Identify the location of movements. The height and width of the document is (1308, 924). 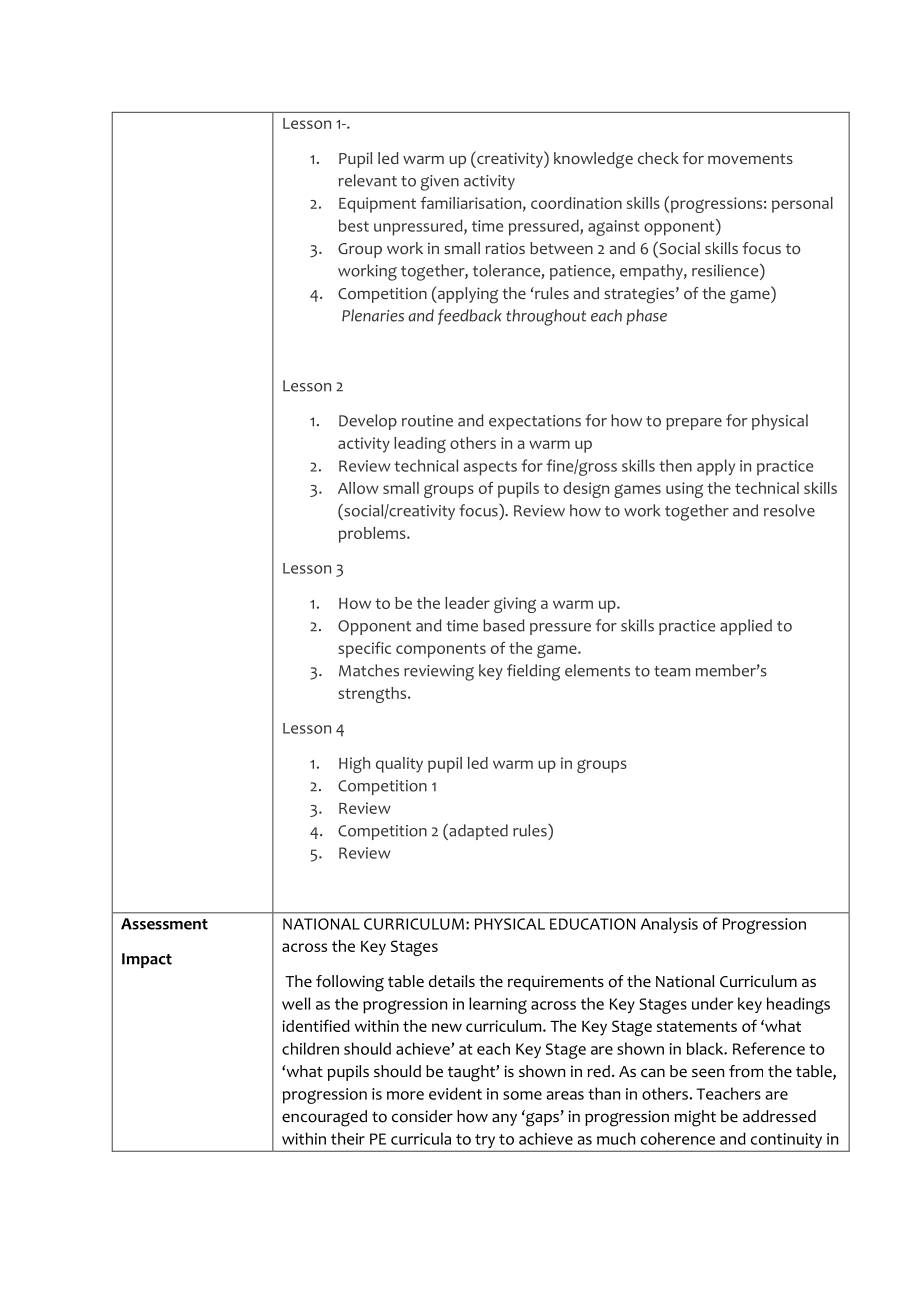
(750, 159).
